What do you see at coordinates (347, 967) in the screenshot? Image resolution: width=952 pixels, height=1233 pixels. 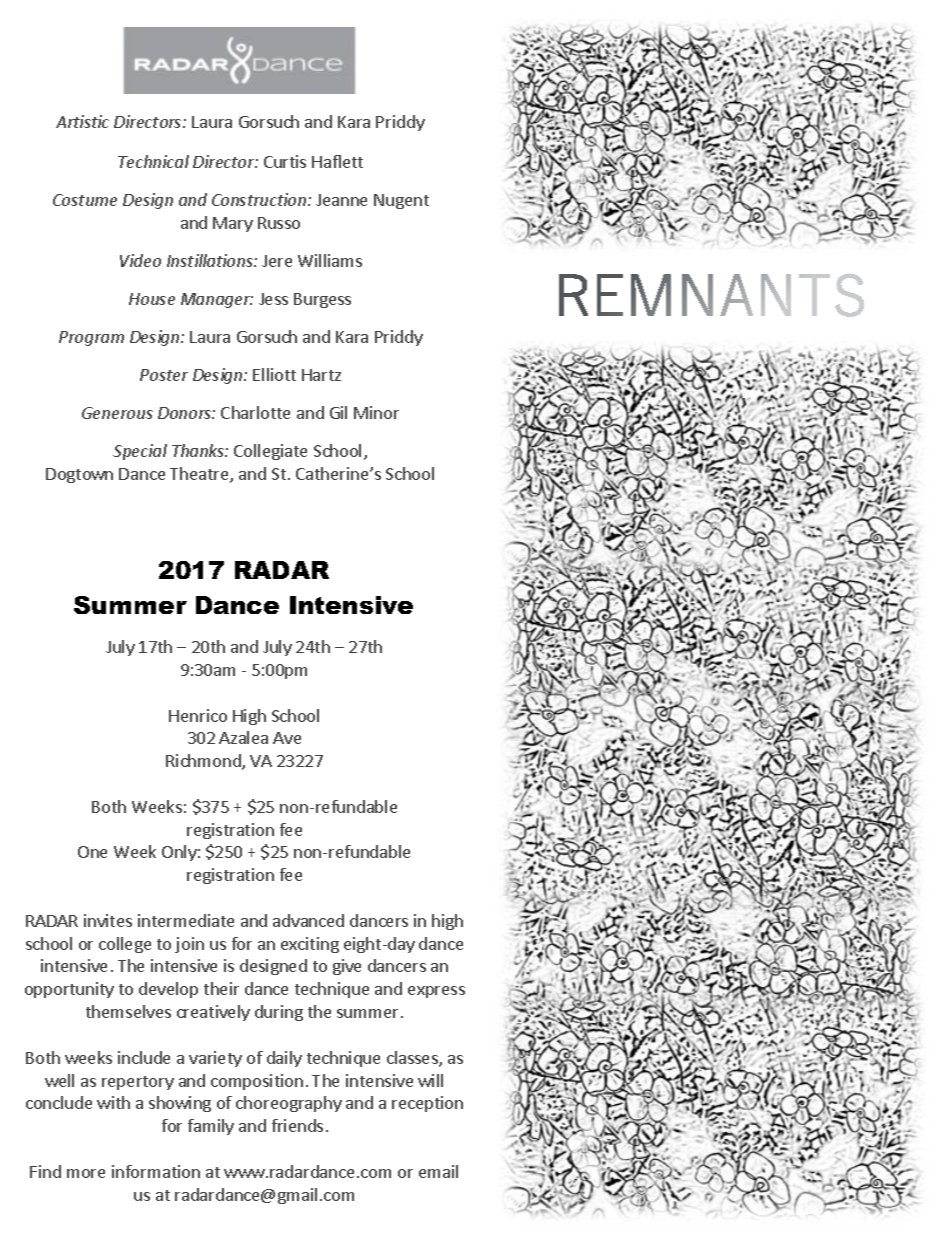 I see `give` at bounding box center [347, 967].
